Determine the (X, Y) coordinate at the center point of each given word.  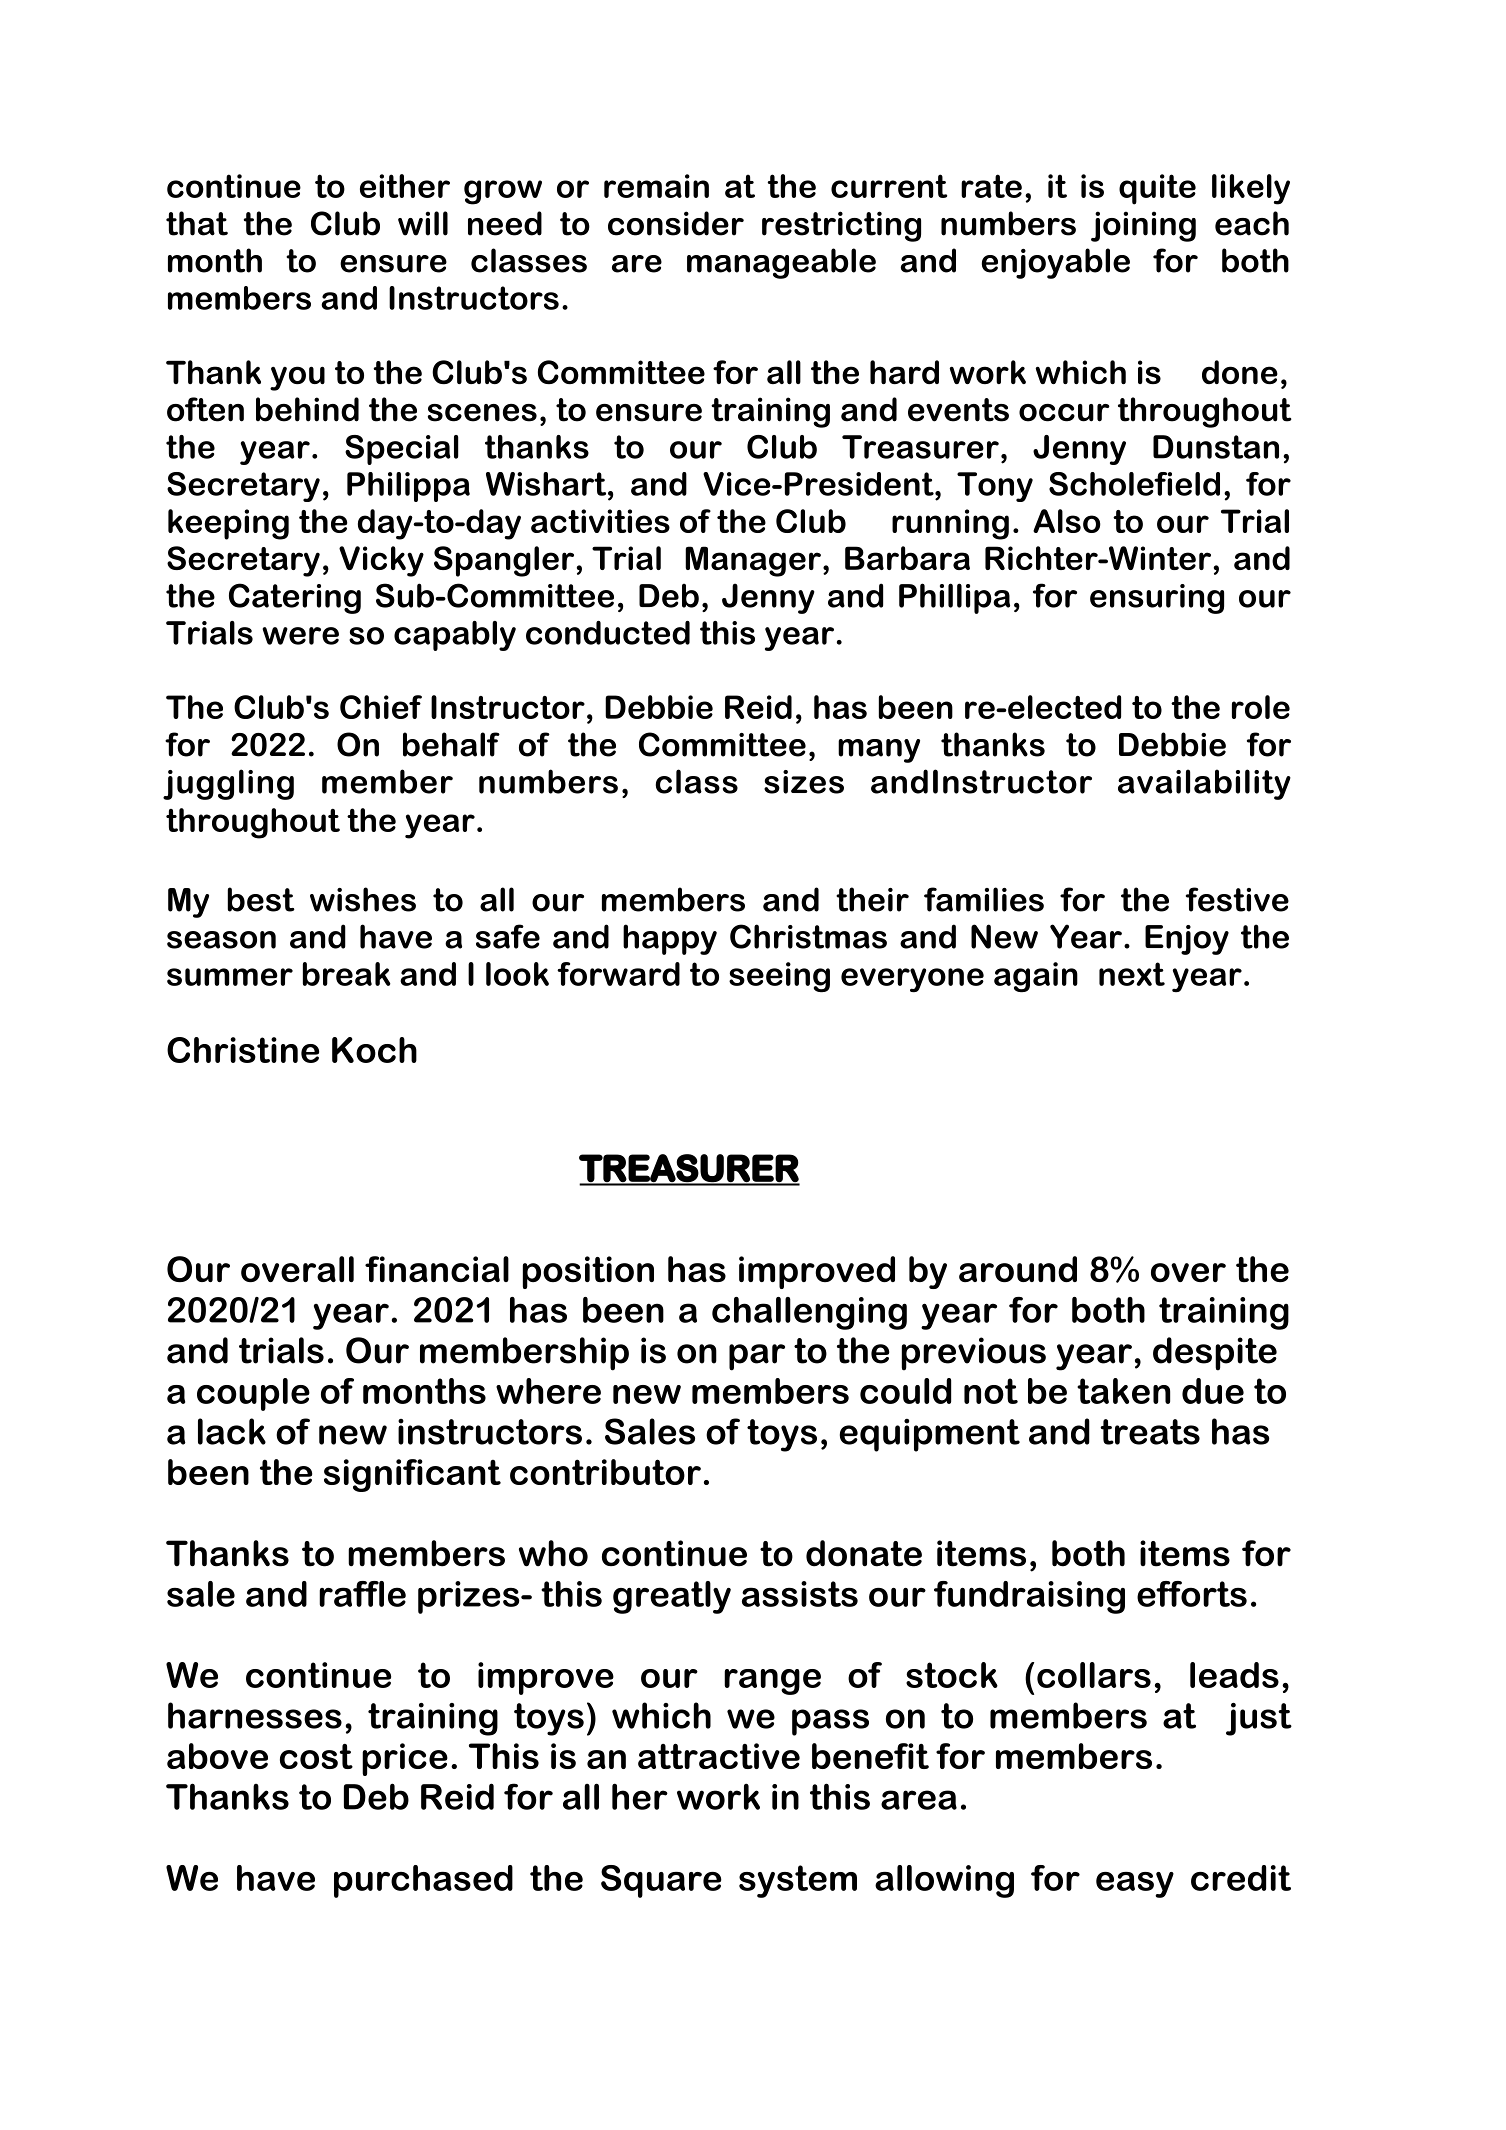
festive (1237, 899)
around (1018, 1269)
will (423, 223)
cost (316, 1756)
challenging (809, 1313)
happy (670, 939)
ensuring (1157, 599)
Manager (753, 561)
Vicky (381, 561)
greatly (672, 1597)
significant (412, 1475)
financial (437, 1269)
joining (1143, 226)
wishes (363, 899)
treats (1150, 1432)
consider (676, 223)
